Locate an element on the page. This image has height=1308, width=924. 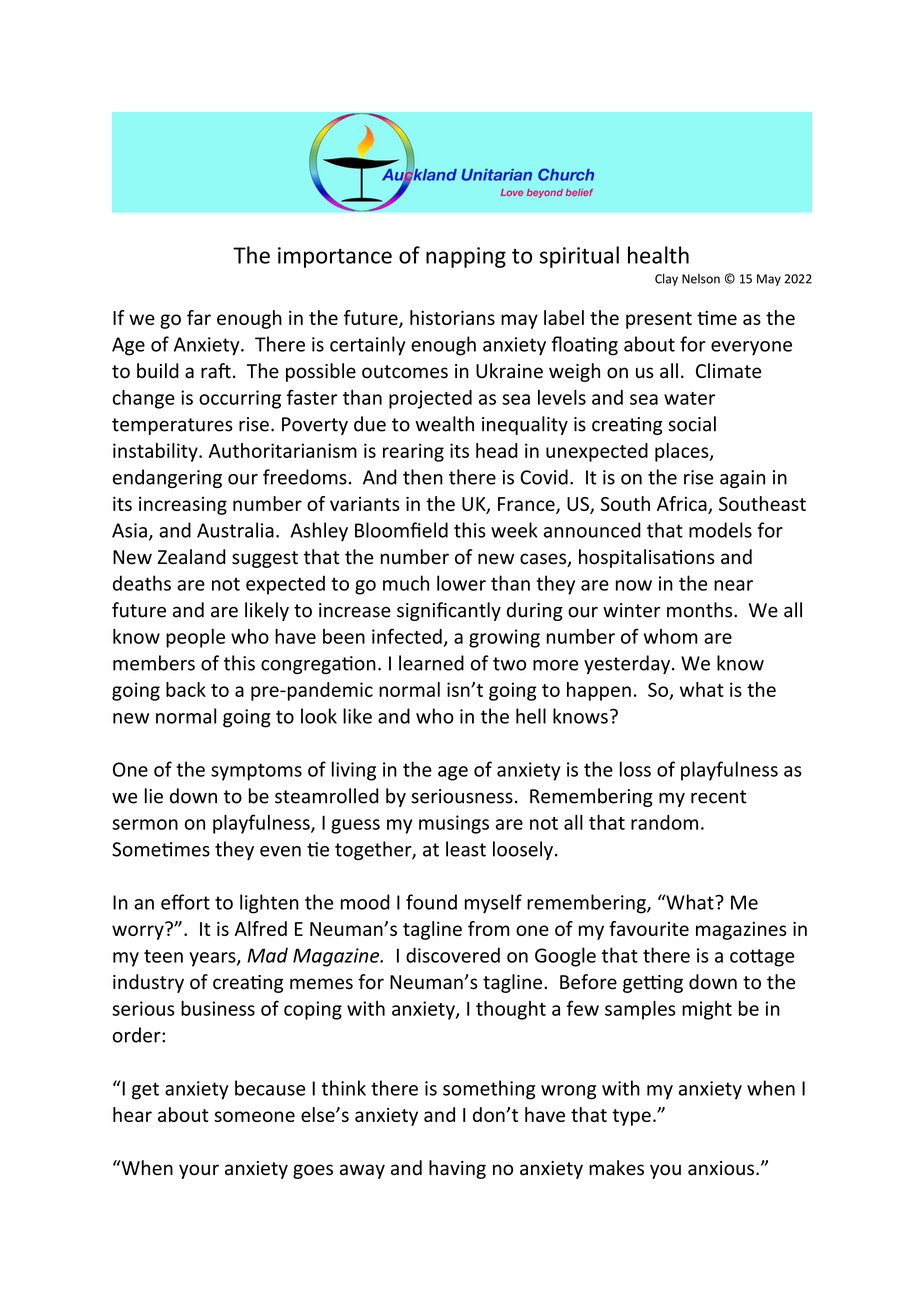
anxious is located at coordinates (721, 1168).
